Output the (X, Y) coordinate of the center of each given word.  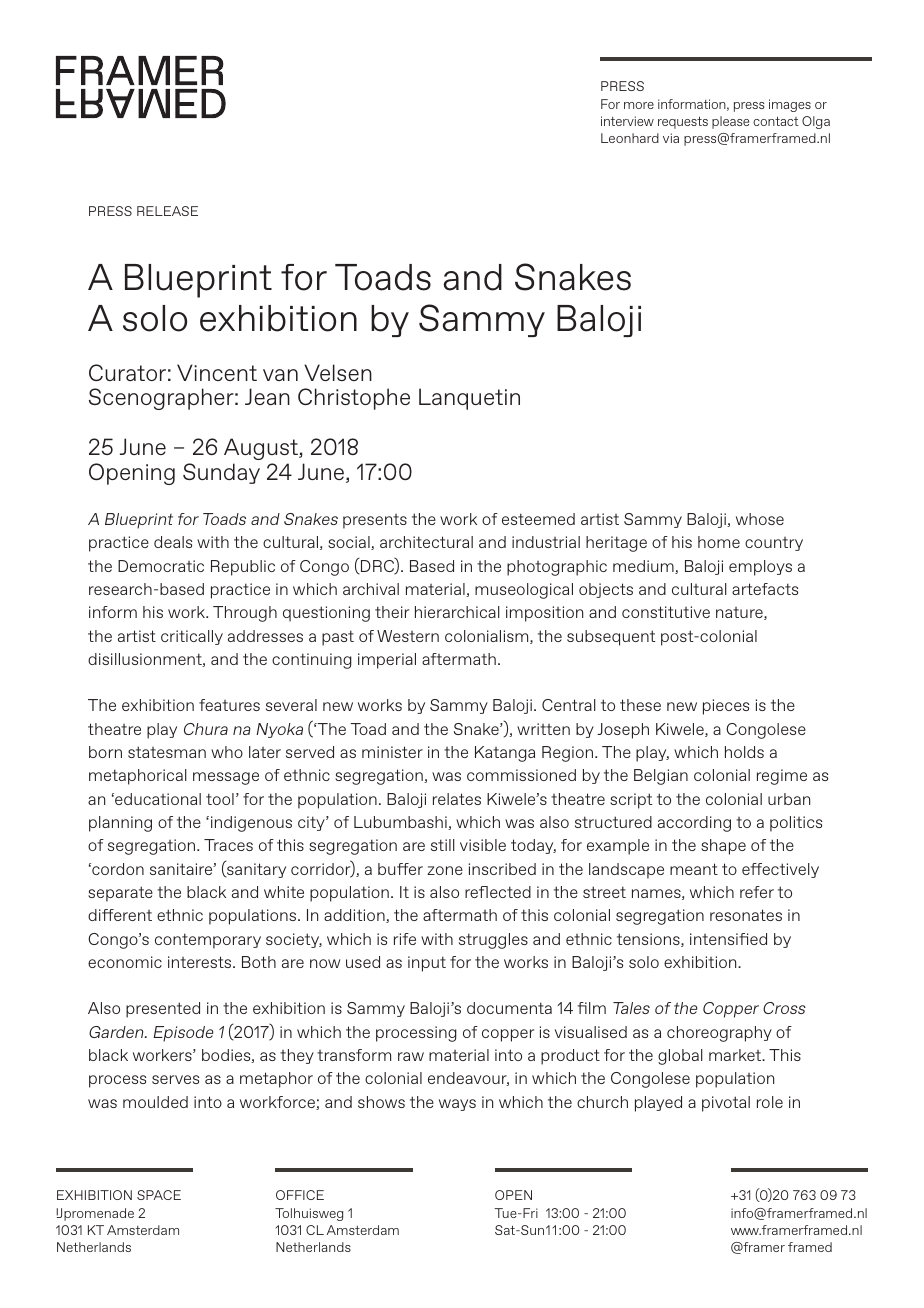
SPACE (159, 1195)
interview (627, 121)
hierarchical (457, 612)
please (730, 122)
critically (192, 637)
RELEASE (167, 211)
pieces (726, 707)
